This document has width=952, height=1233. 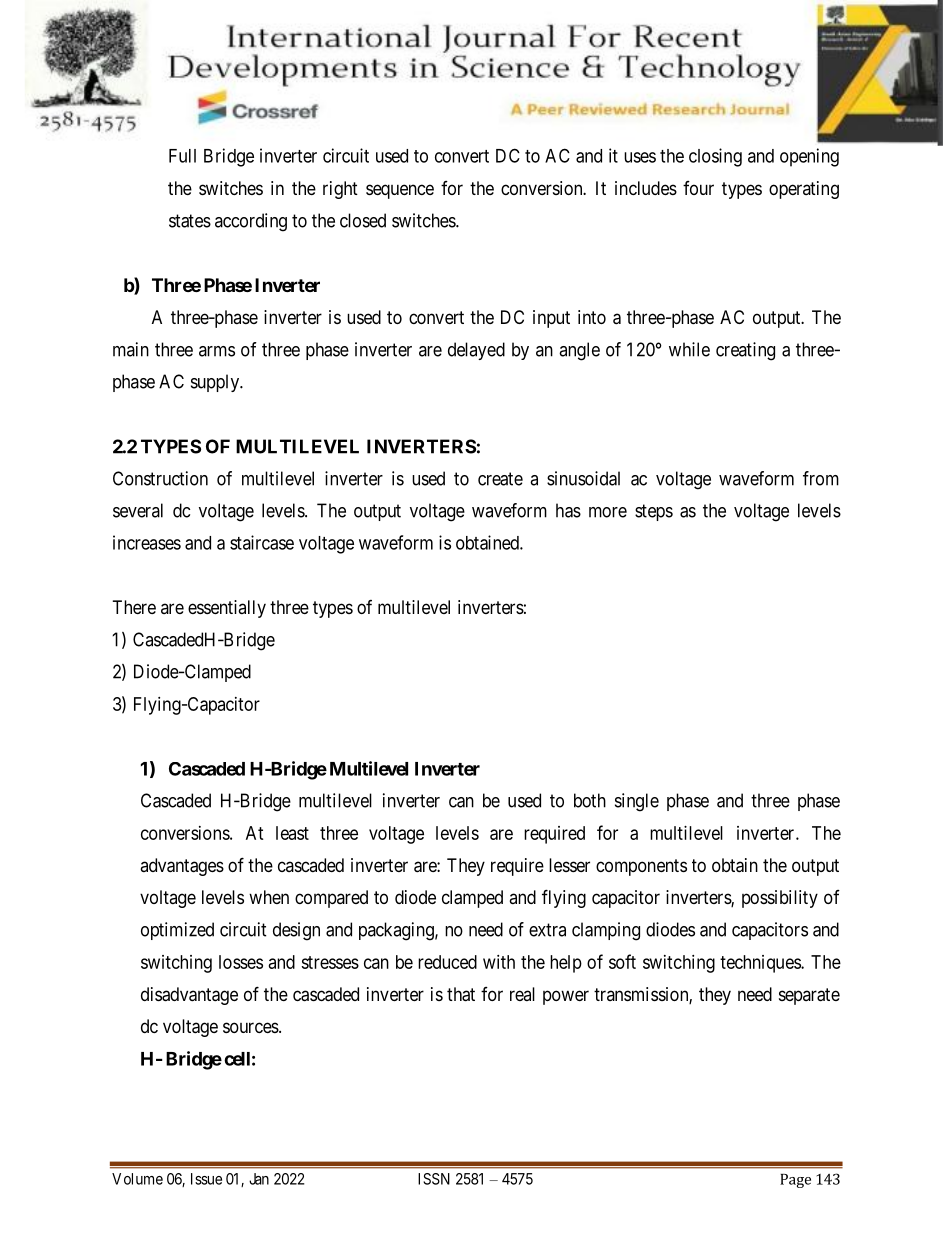 I want to click on essentially, so click(x=227, y=609).
